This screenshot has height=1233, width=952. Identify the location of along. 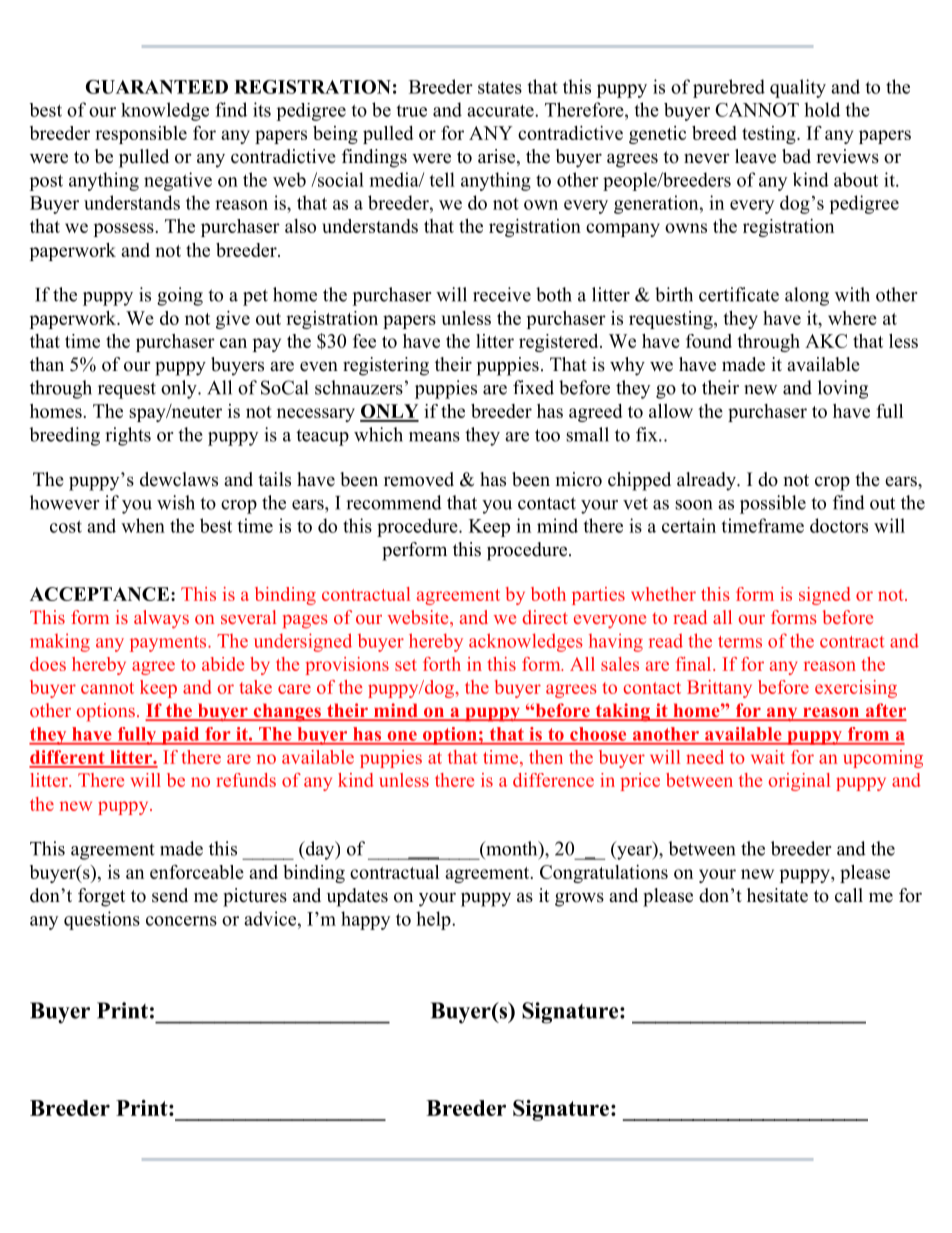
(807, 296).
